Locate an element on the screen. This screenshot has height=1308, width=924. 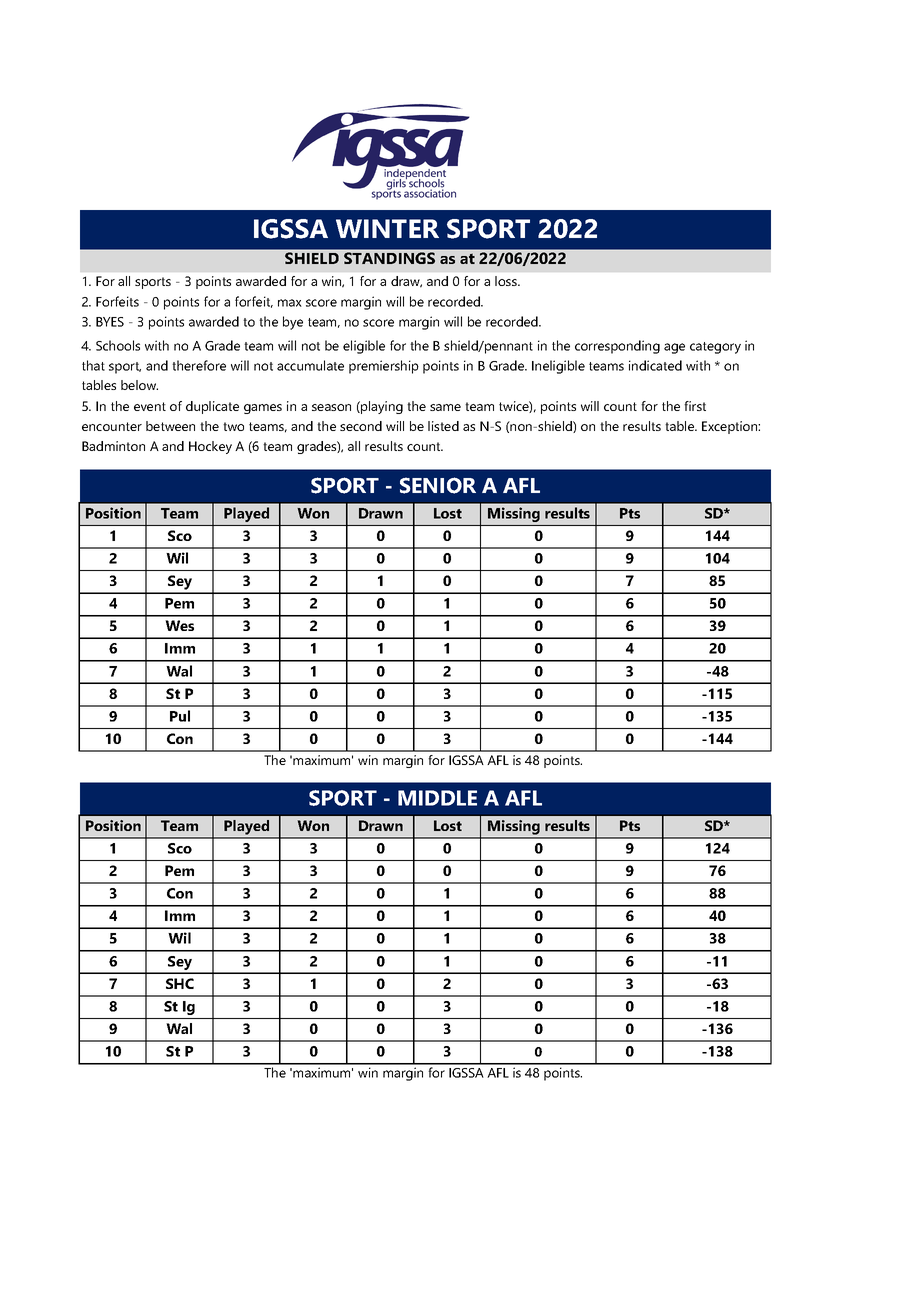
SENIOR is located at coordinates (438, 485).
